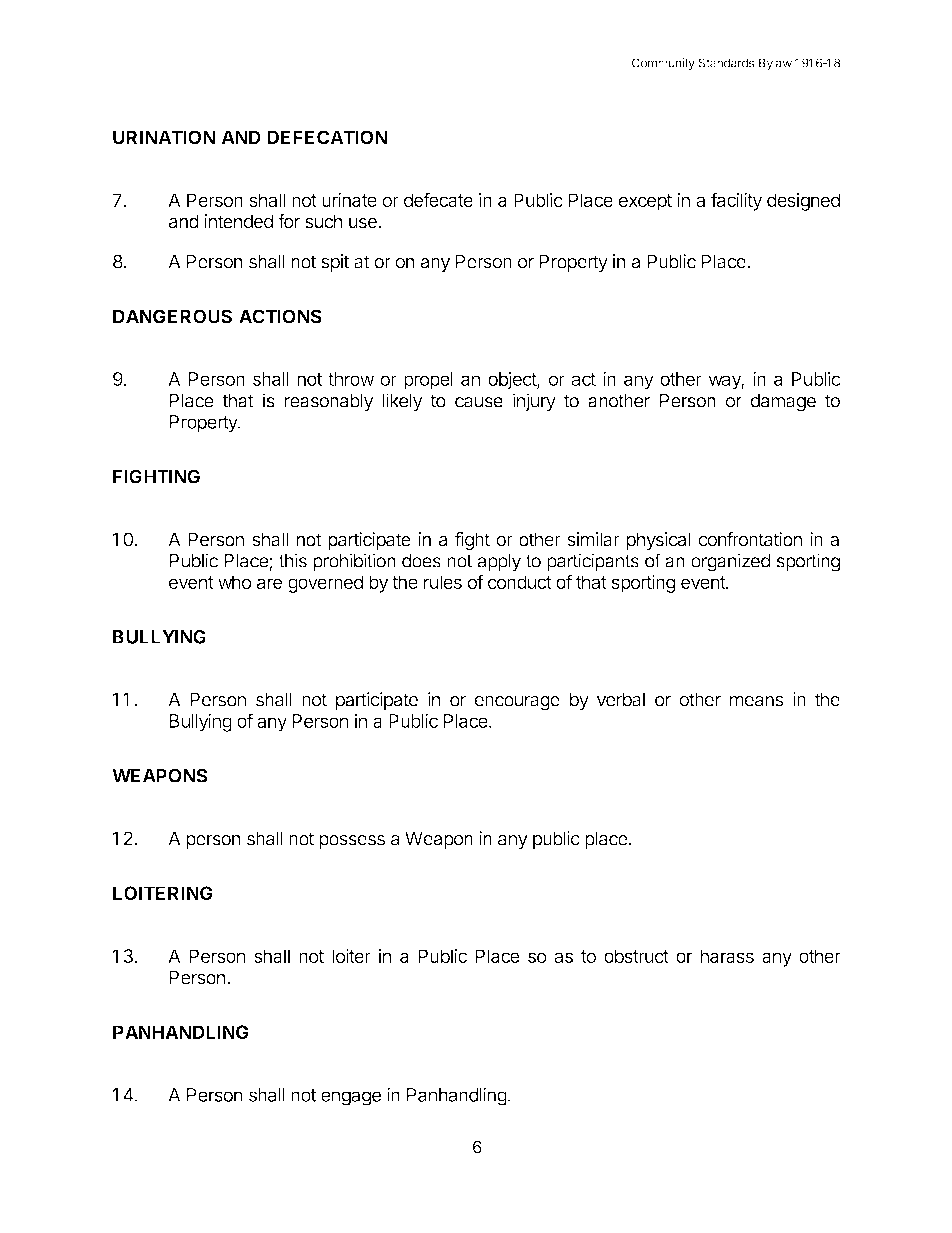 This screenshot has width=952, height=1233. What do you see at coordinates (730, 562) in the screenshot?
I see `organized` at bounding box center [730, 562].
